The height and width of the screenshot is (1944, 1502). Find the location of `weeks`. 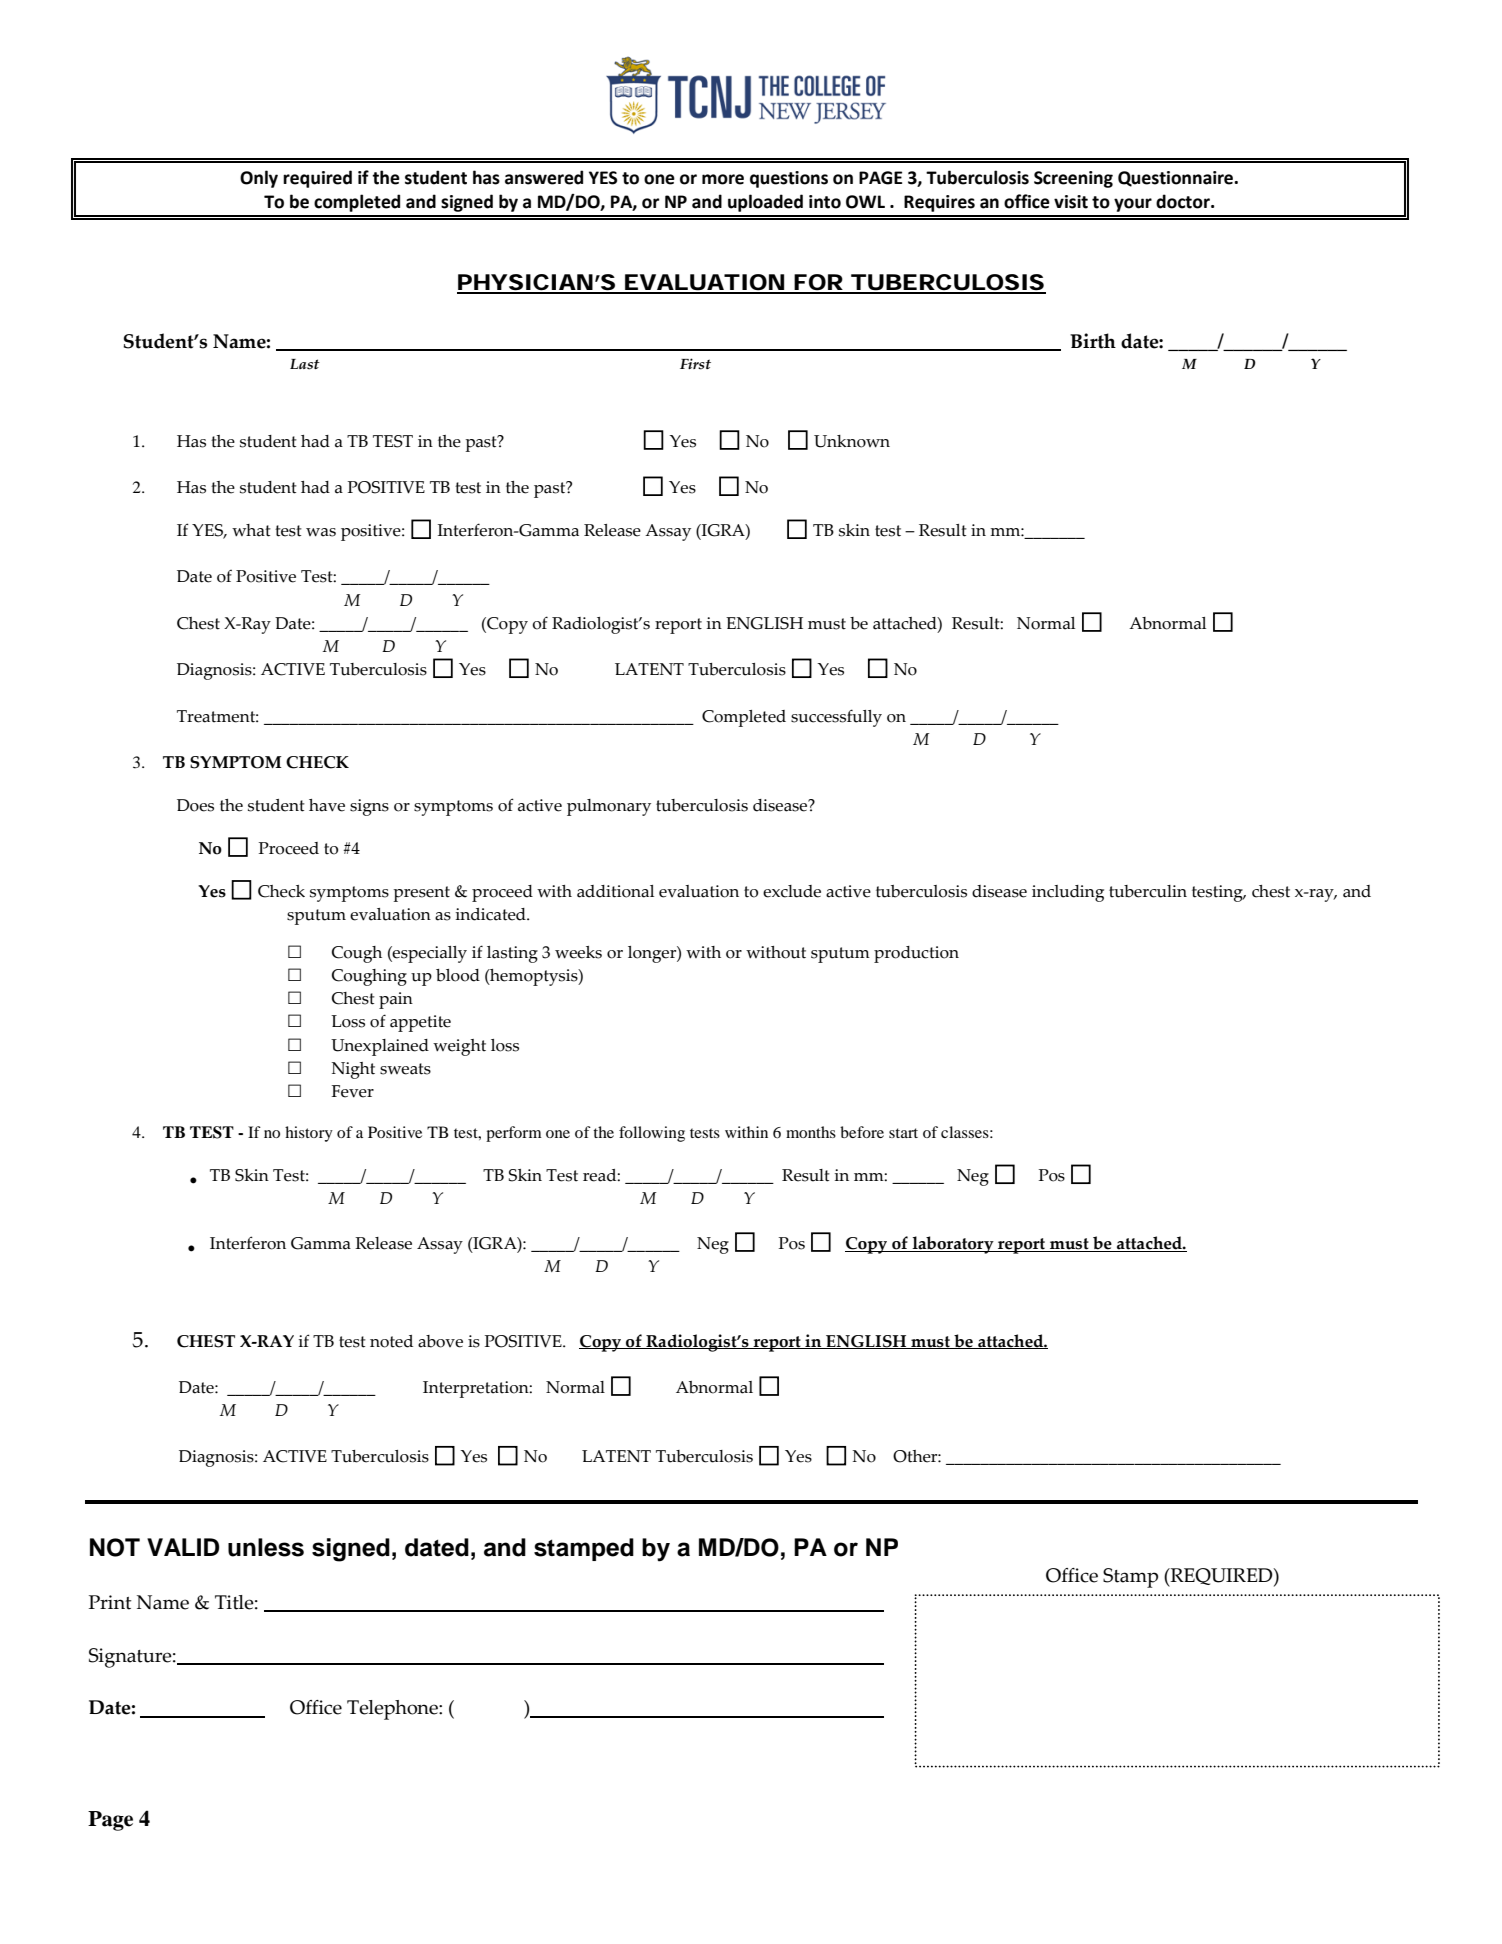

weeks is located at coordinates (578, 952).
